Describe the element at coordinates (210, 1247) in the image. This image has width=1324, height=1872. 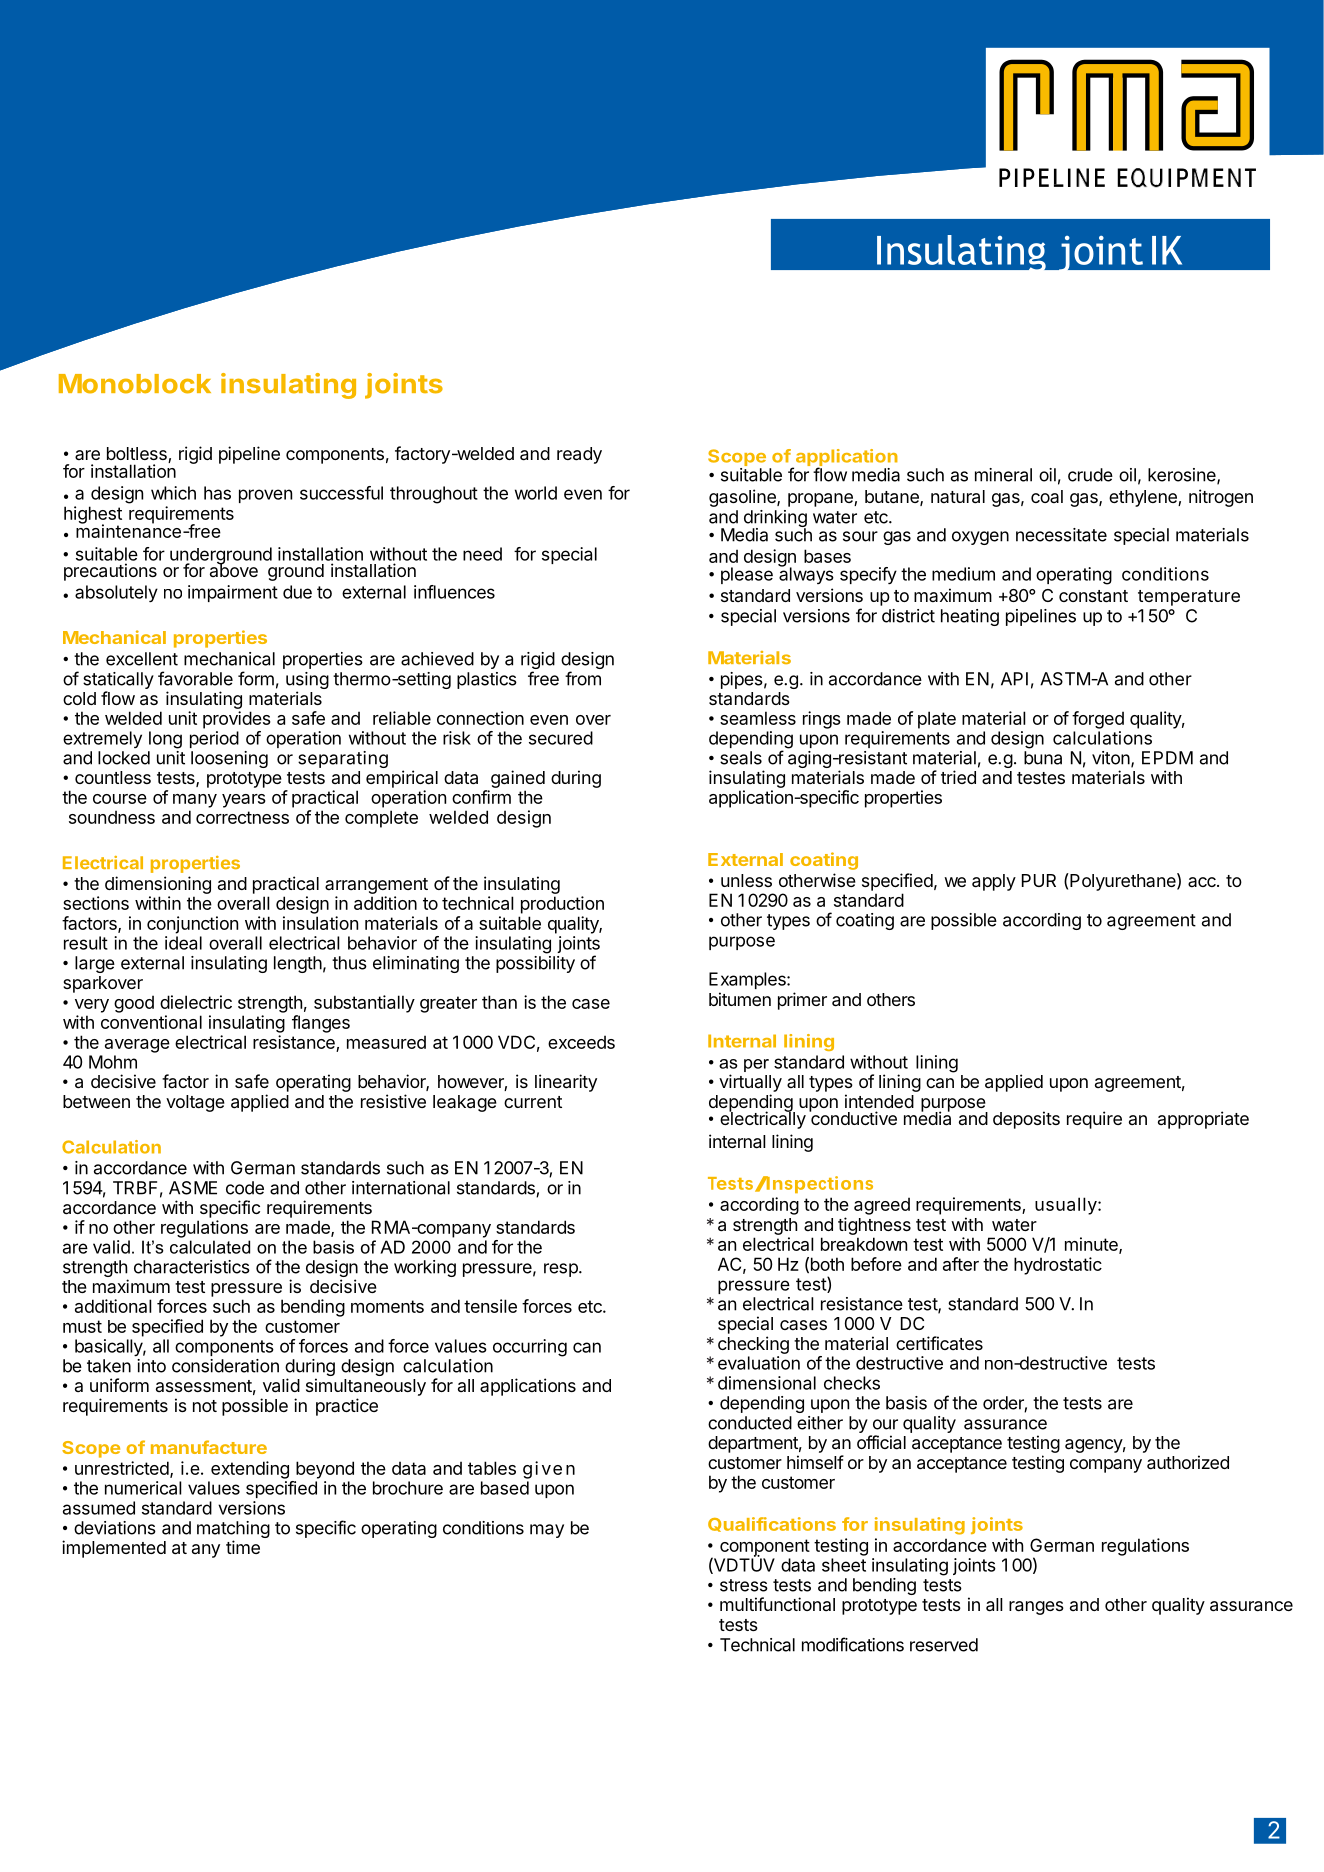
I see `calculated` at that location.
